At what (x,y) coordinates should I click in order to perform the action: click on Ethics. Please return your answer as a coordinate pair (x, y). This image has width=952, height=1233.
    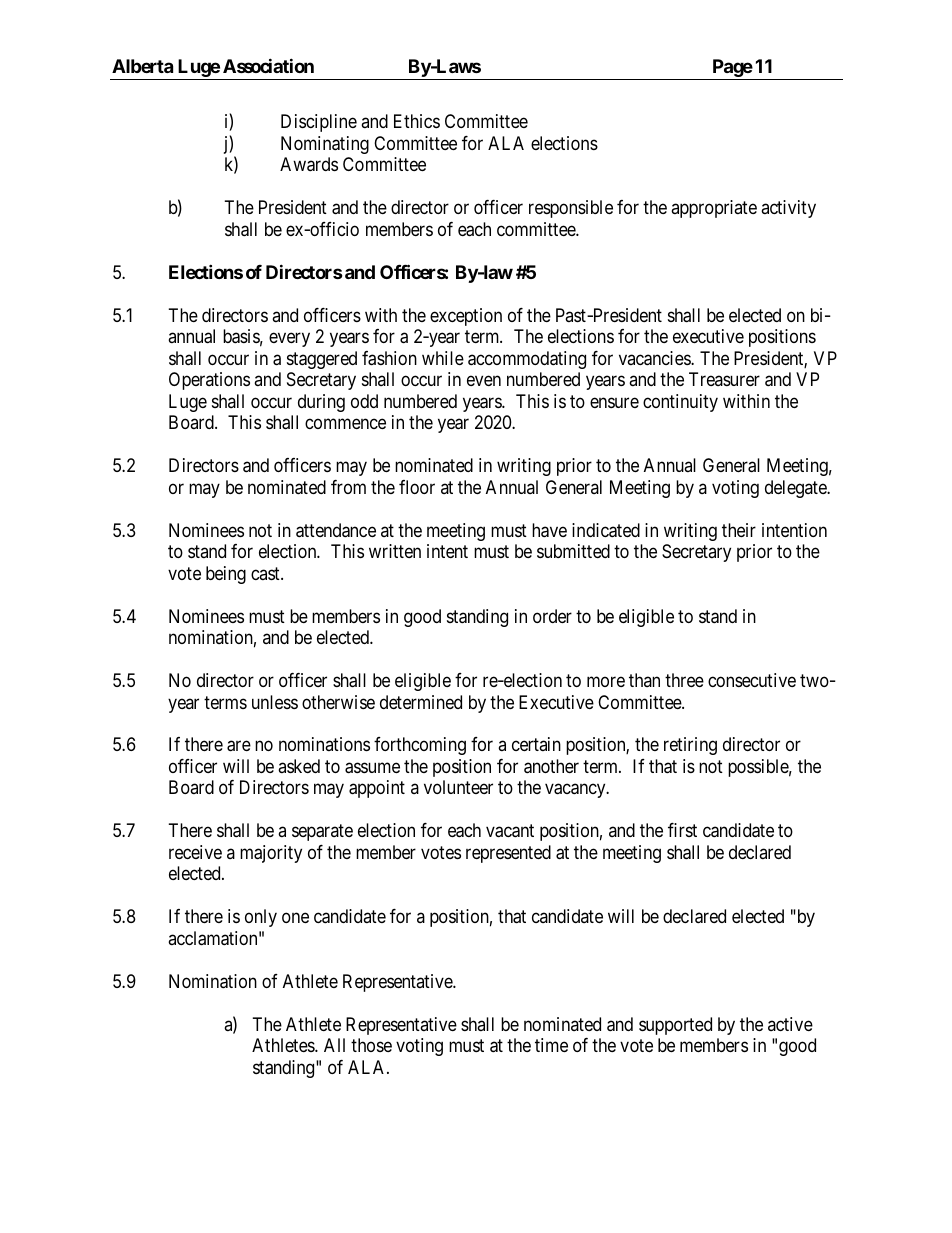
    Looking at the image, I should click on (417, 121).
